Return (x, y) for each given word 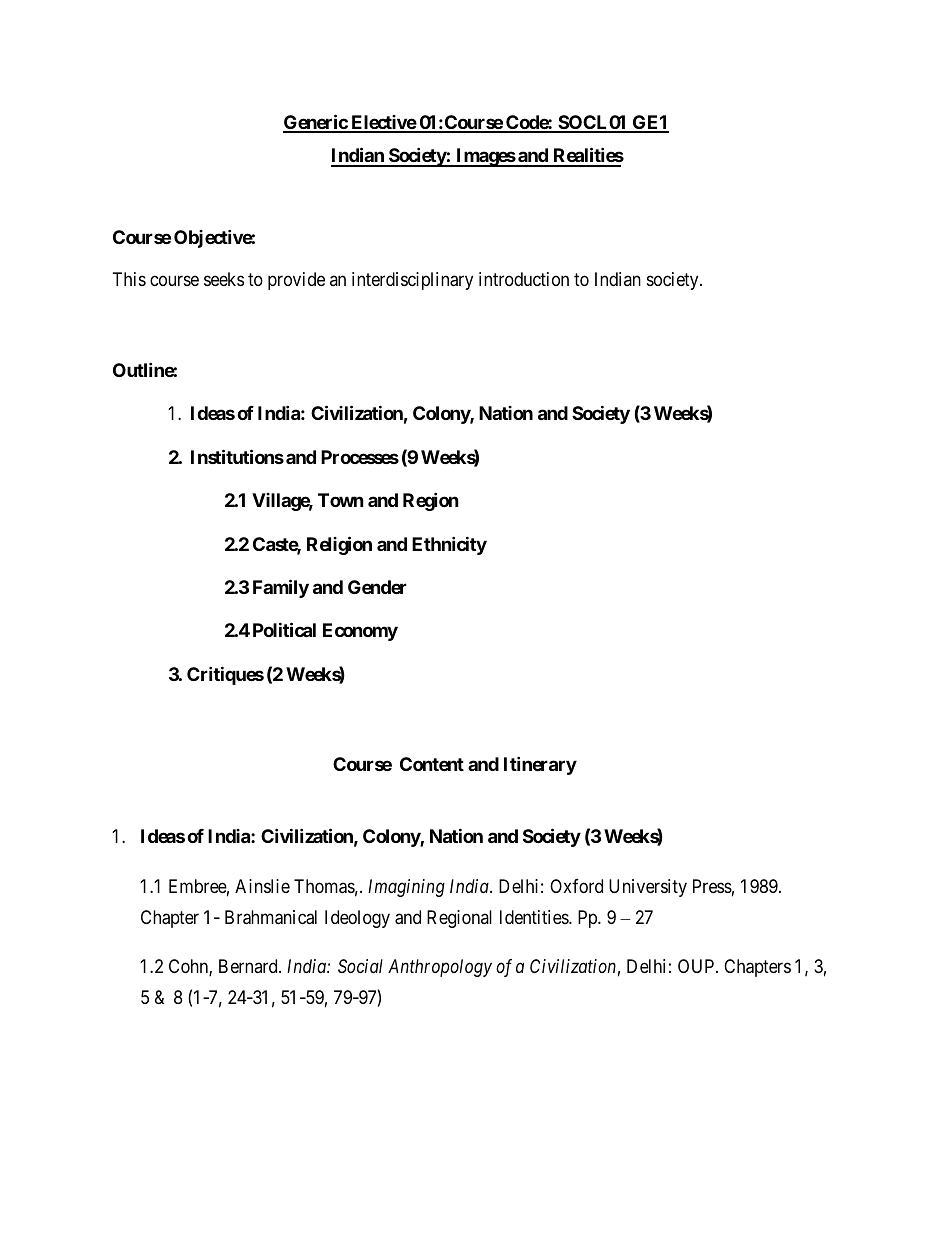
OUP (697, 966)
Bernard (249, 966)
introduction (524, 279)
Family (281, 588)
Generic (316, 123)
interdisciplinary (412, 281)
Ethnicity (449, 545)
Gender (377, 587)
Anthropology (440, 968)
